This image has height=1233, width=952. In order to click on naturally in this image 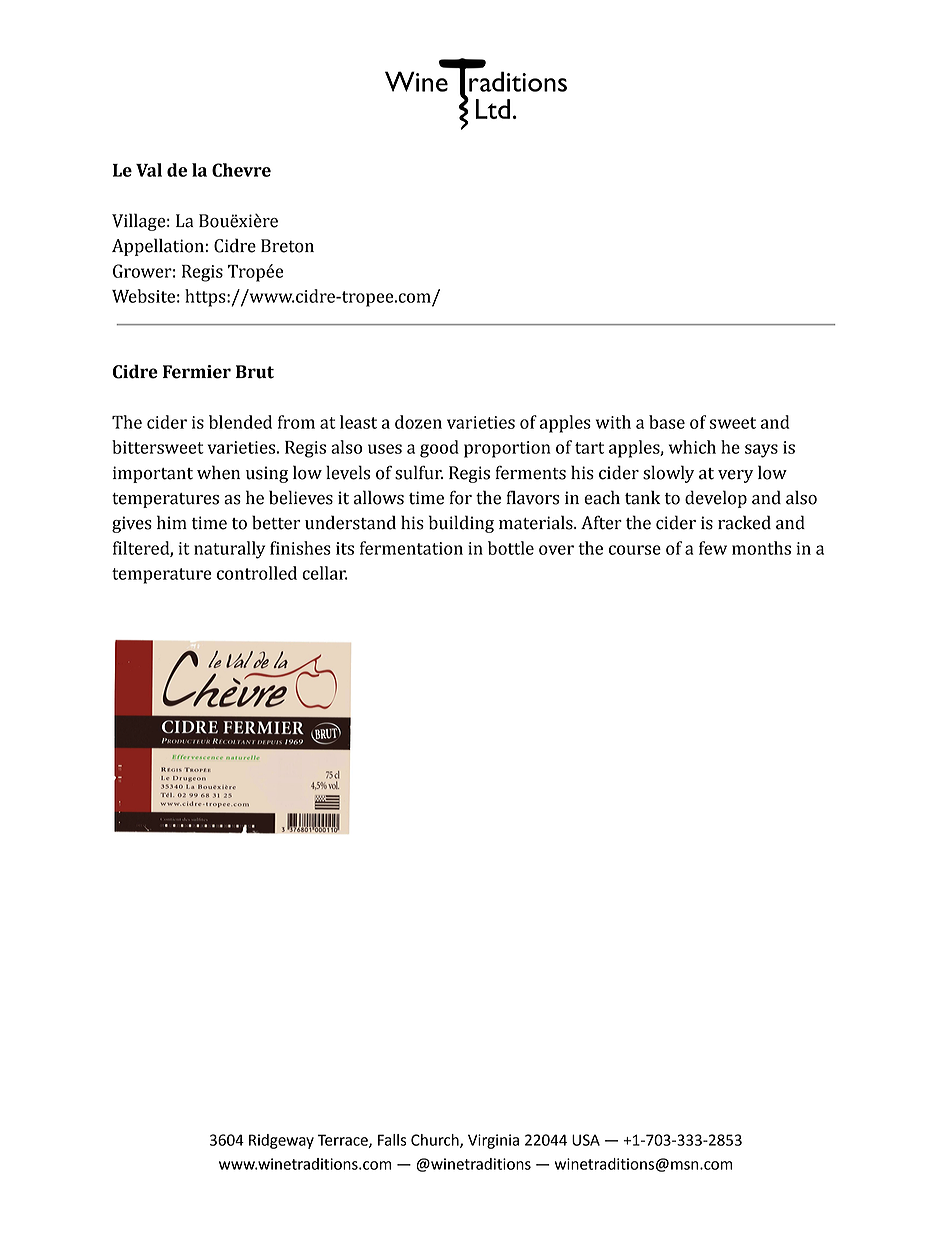, I will do `click(229, 550)`.
